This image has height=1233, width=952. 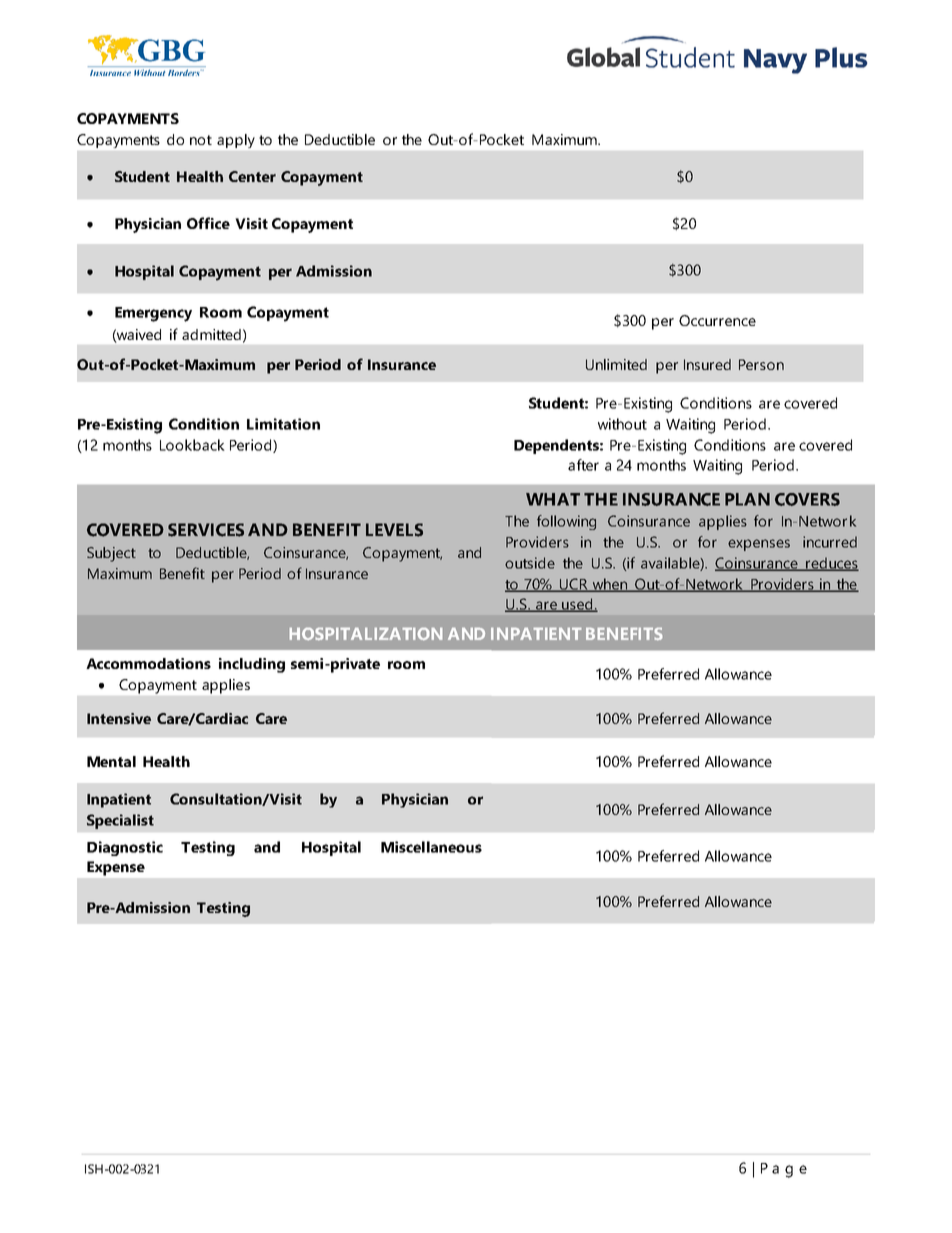 I want to click on Occurrence, so click(x=717, y=320).
